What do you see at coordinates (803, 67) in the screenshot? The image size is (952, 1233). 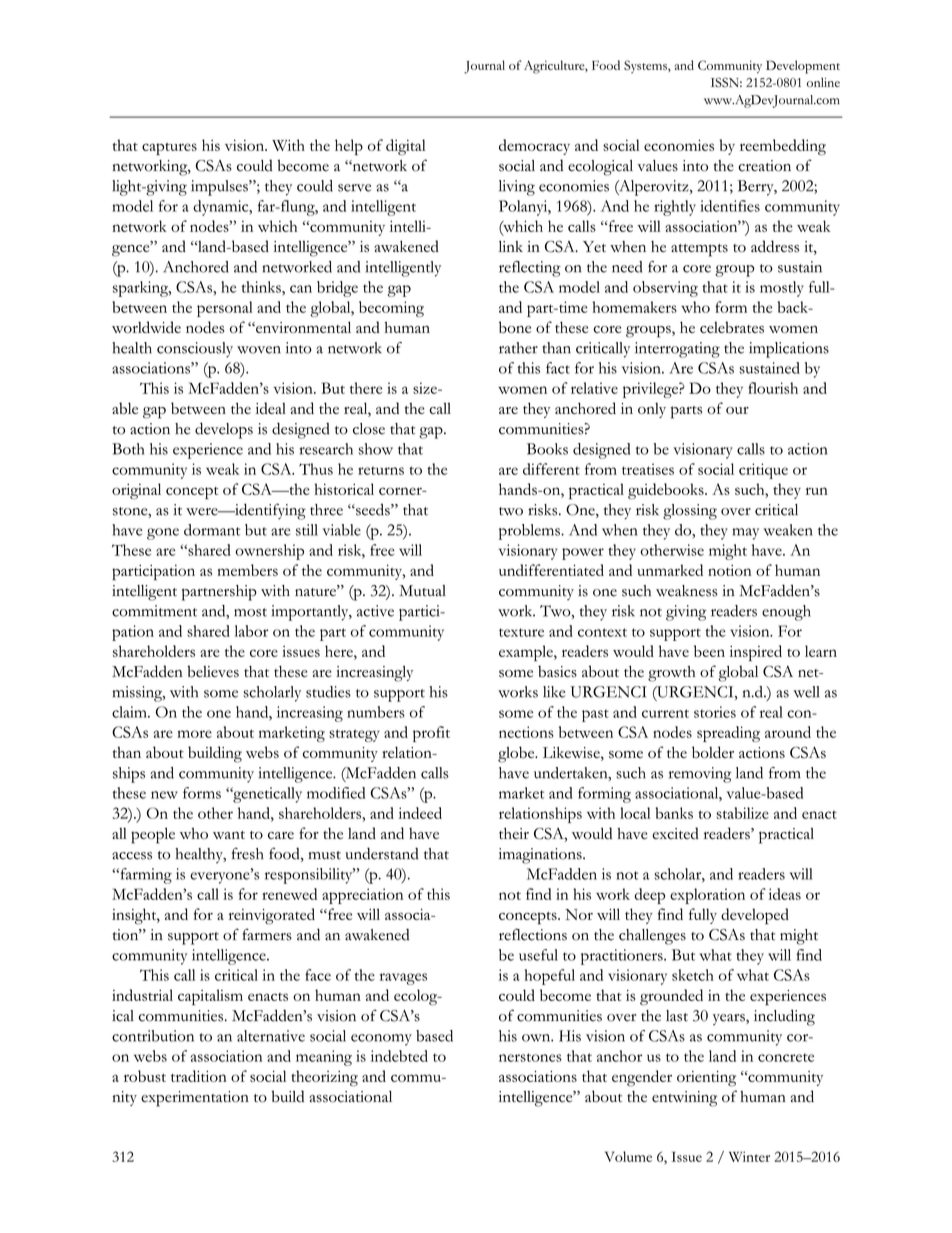 I see `Development` at bounding box center [803, 67].
